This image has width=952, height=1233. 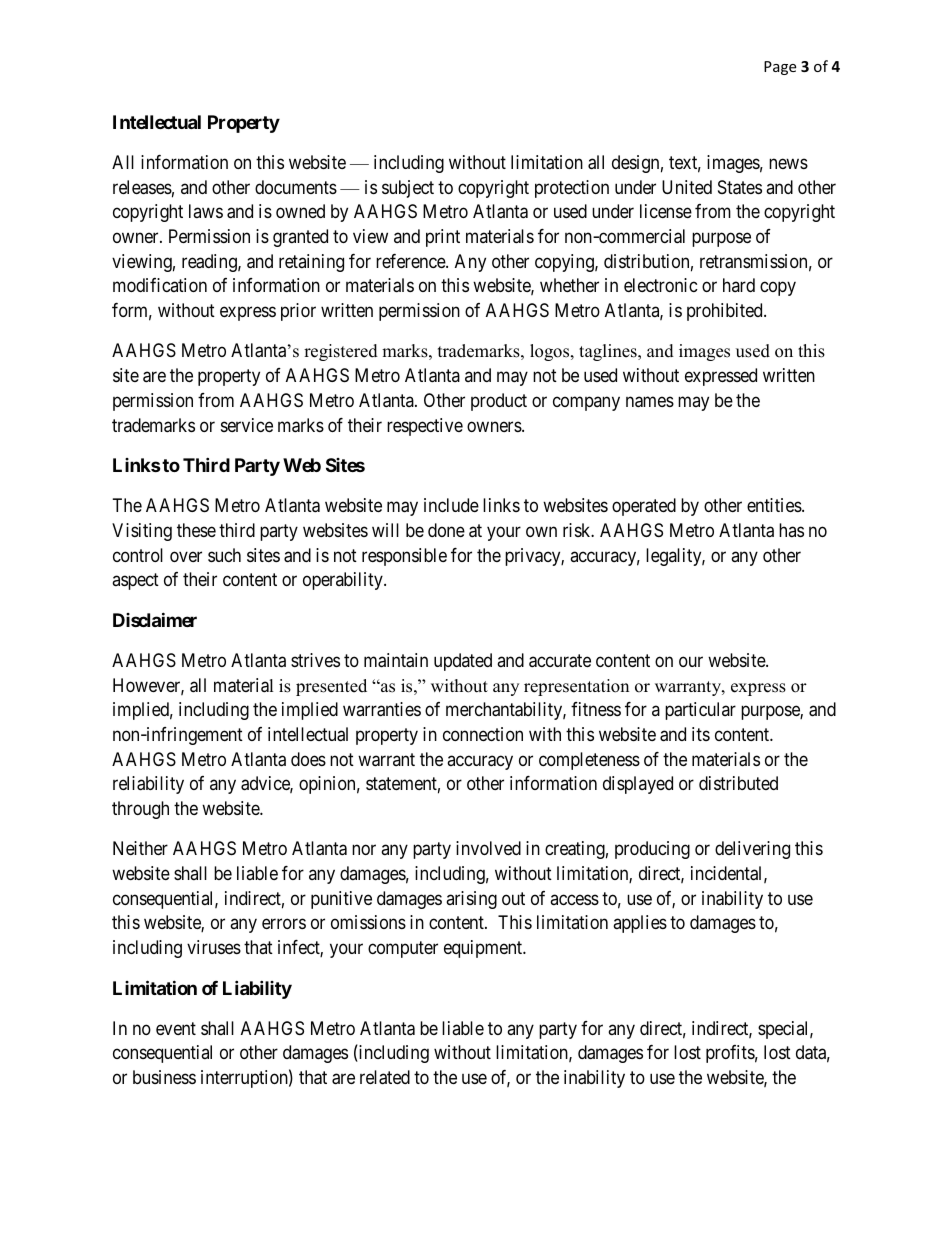 I want to click on prohibited, so click(x=726, y=312).
